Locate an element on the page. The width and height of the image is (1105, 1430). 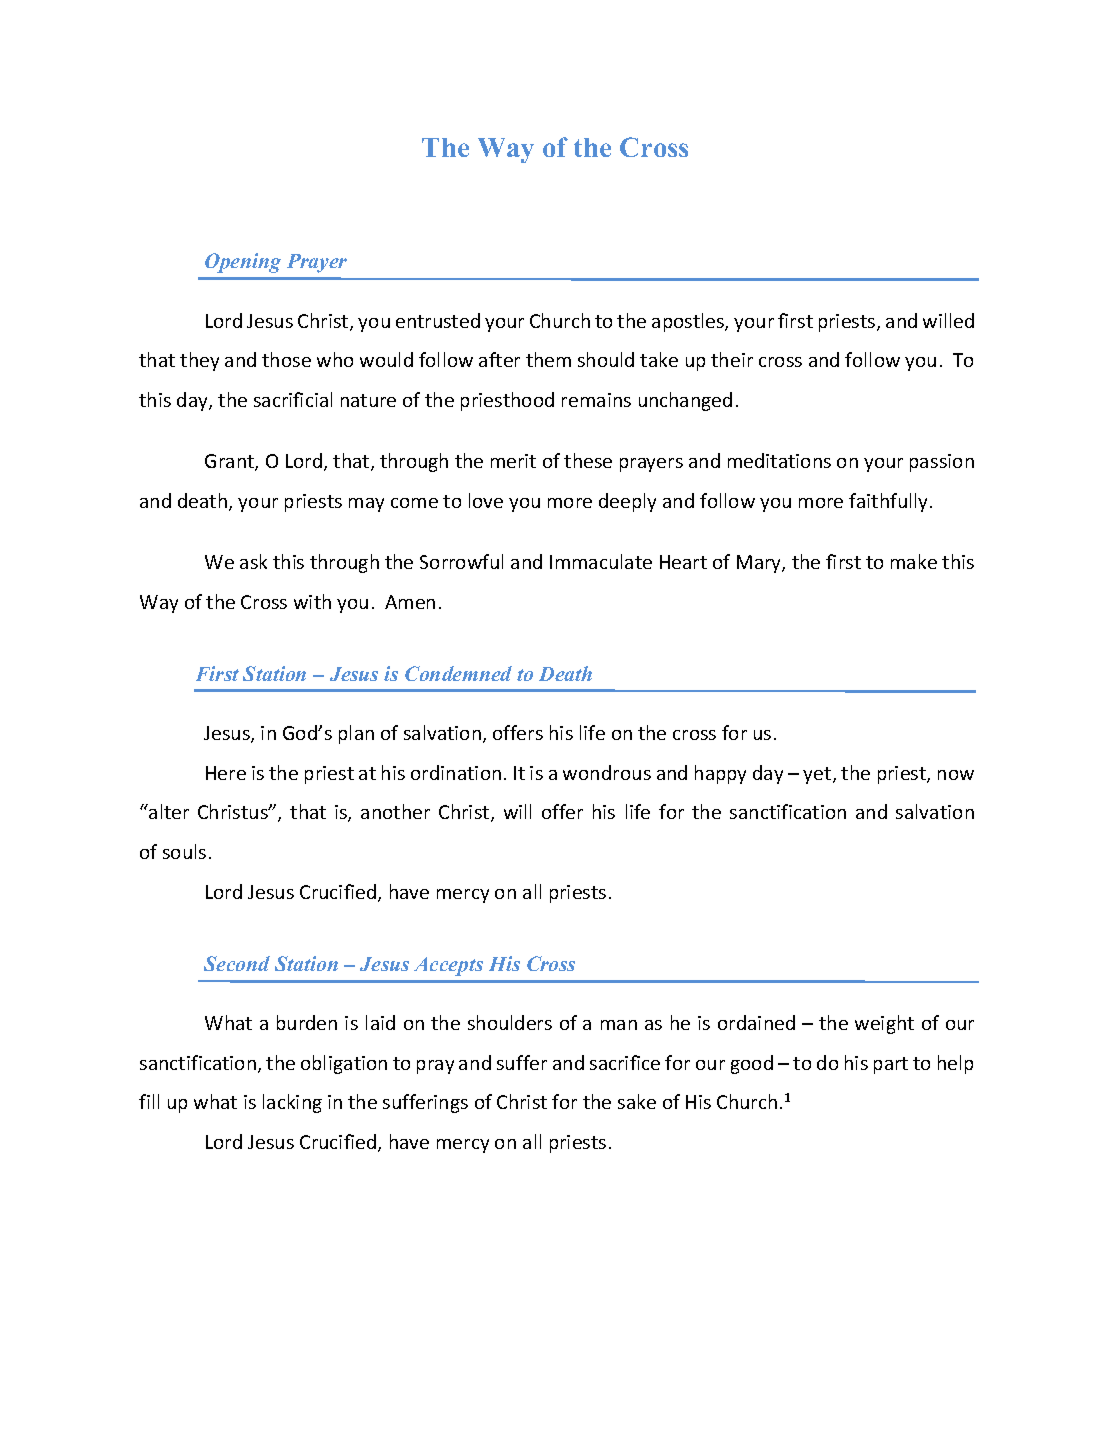
sacrifice is located at coordinates (625, 1062).
